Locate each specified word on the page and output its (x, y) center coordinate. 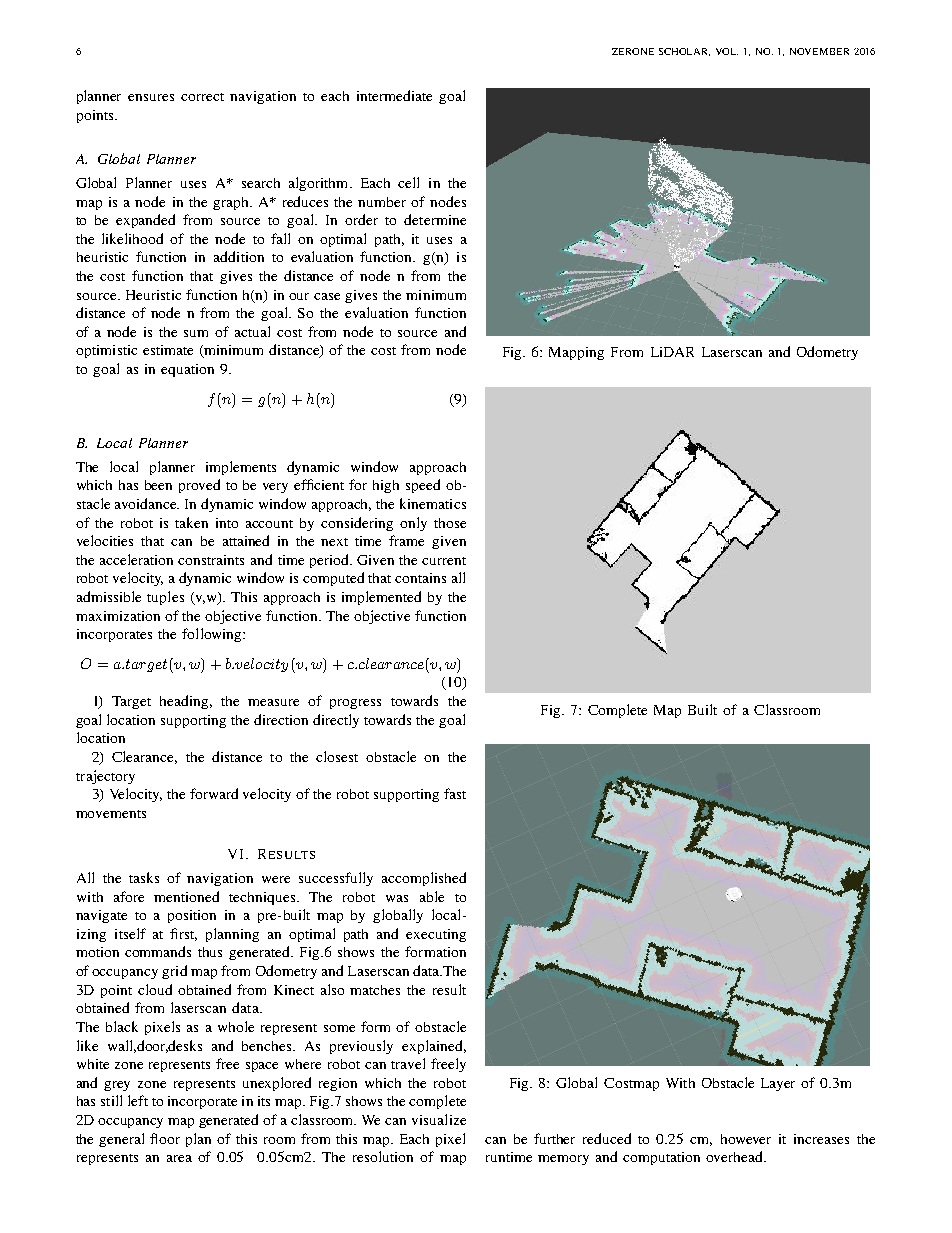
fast (455, 793)
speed (423, 486)
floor (165, 1138)
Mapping (576, 353)
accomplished (424, 879)
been (158, 485)
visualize (439, 1119)
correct (202, 97)
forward (214, 793)
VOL (727, 51)
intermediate (394, 95)
